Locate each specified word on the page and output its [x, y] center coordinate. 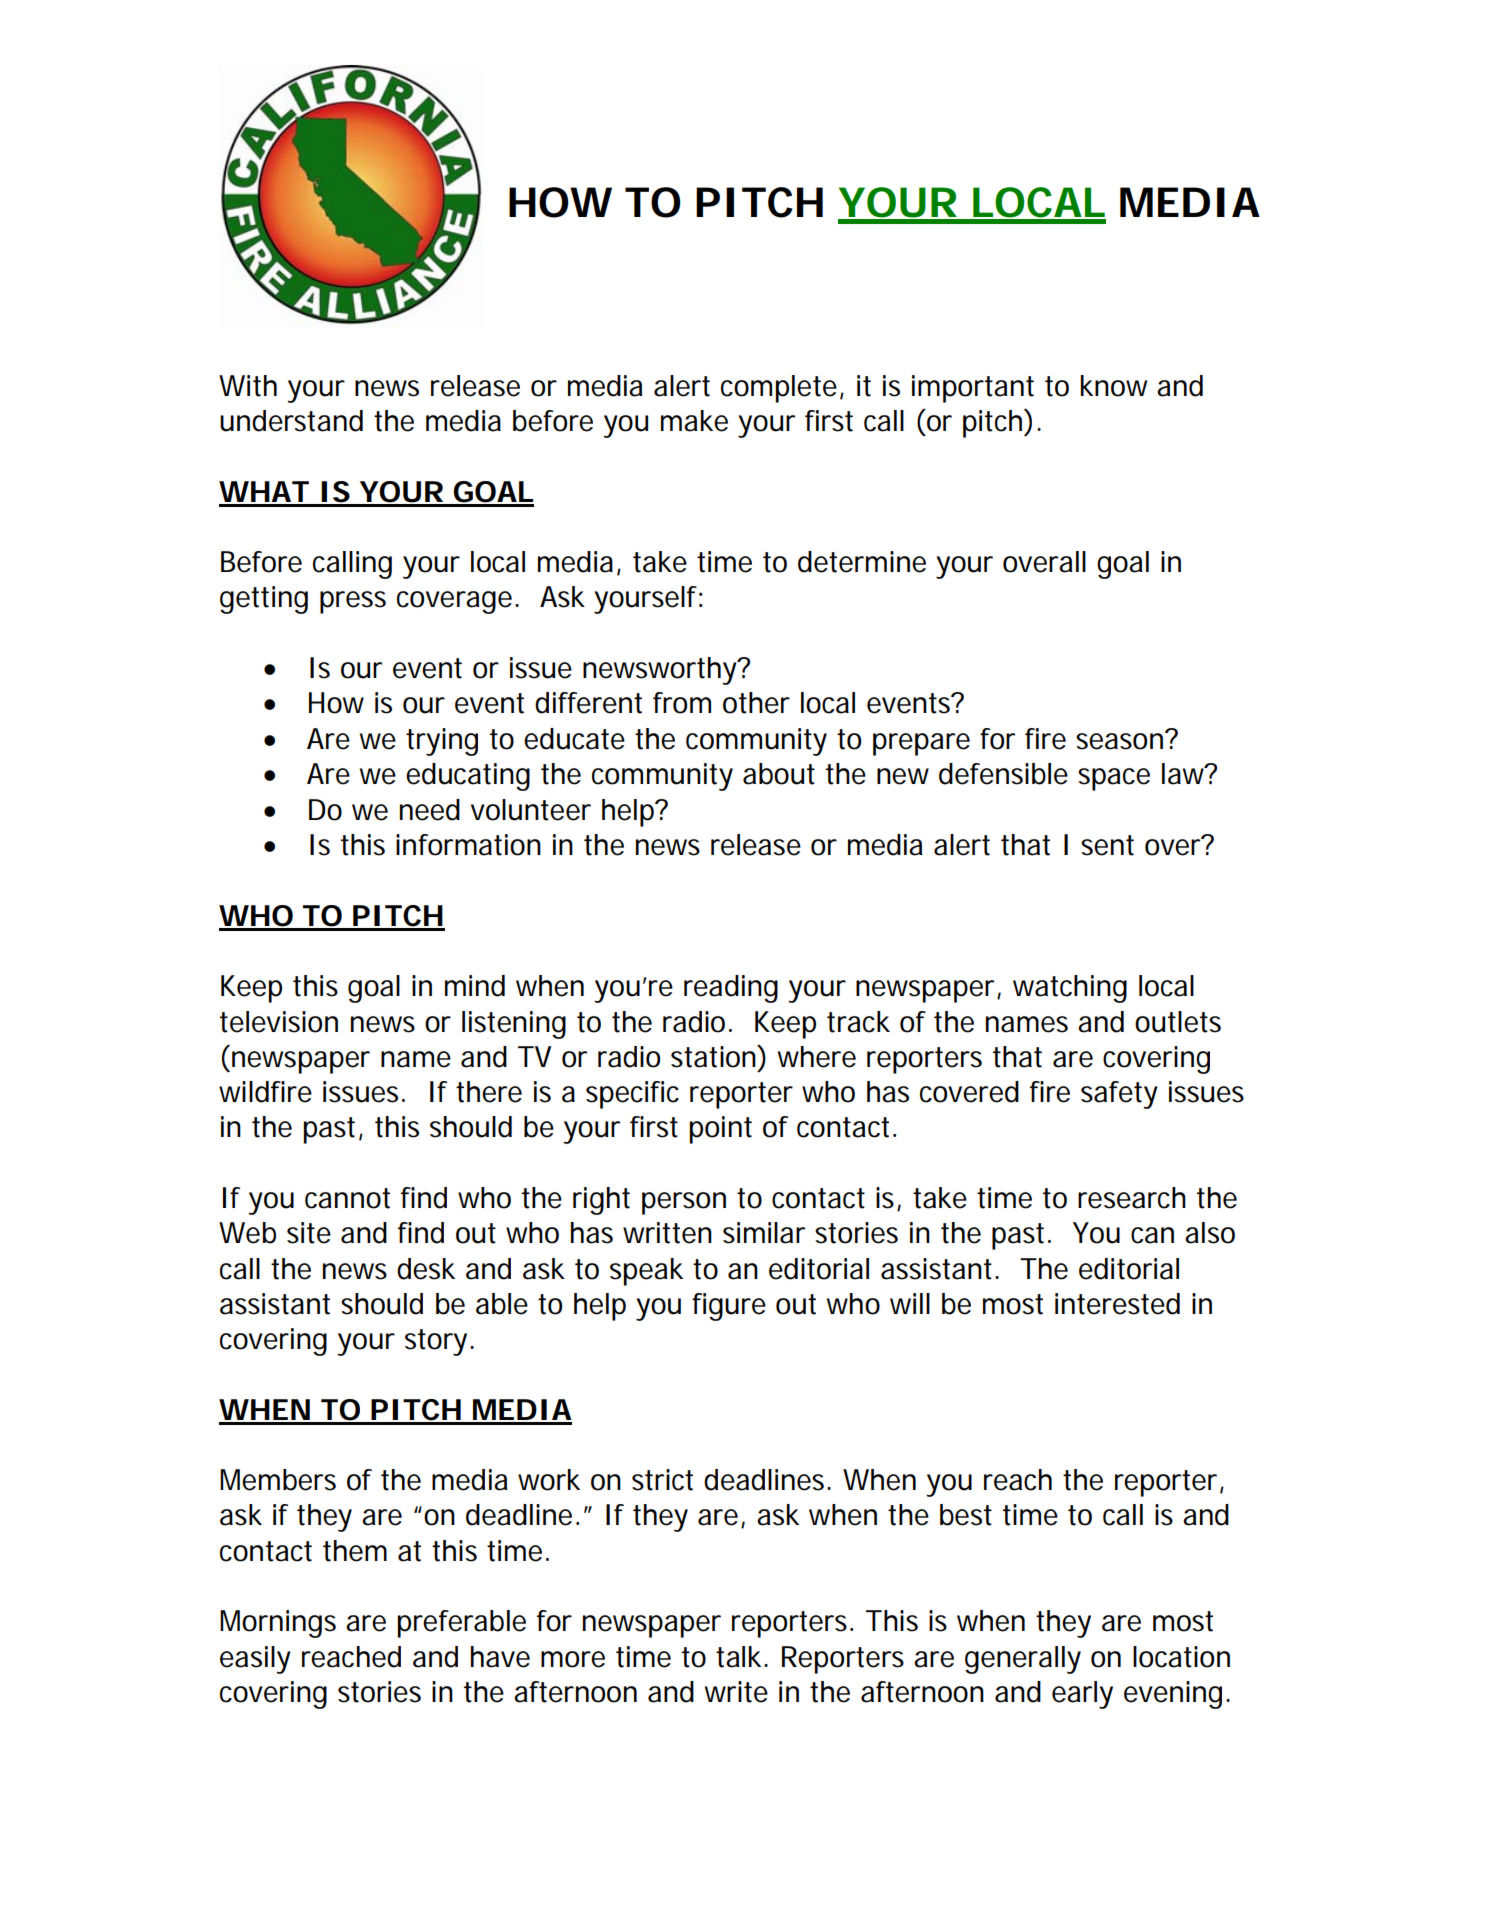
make [694, 421]
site [309, 1233]
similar [764, 1233]
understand [291, 421]
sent [1107, 845]
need [430, 810]
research [1132, 1198]
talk [740, 1657]
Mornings [278, 1624]
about [779, 774]
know [1113, 386]
